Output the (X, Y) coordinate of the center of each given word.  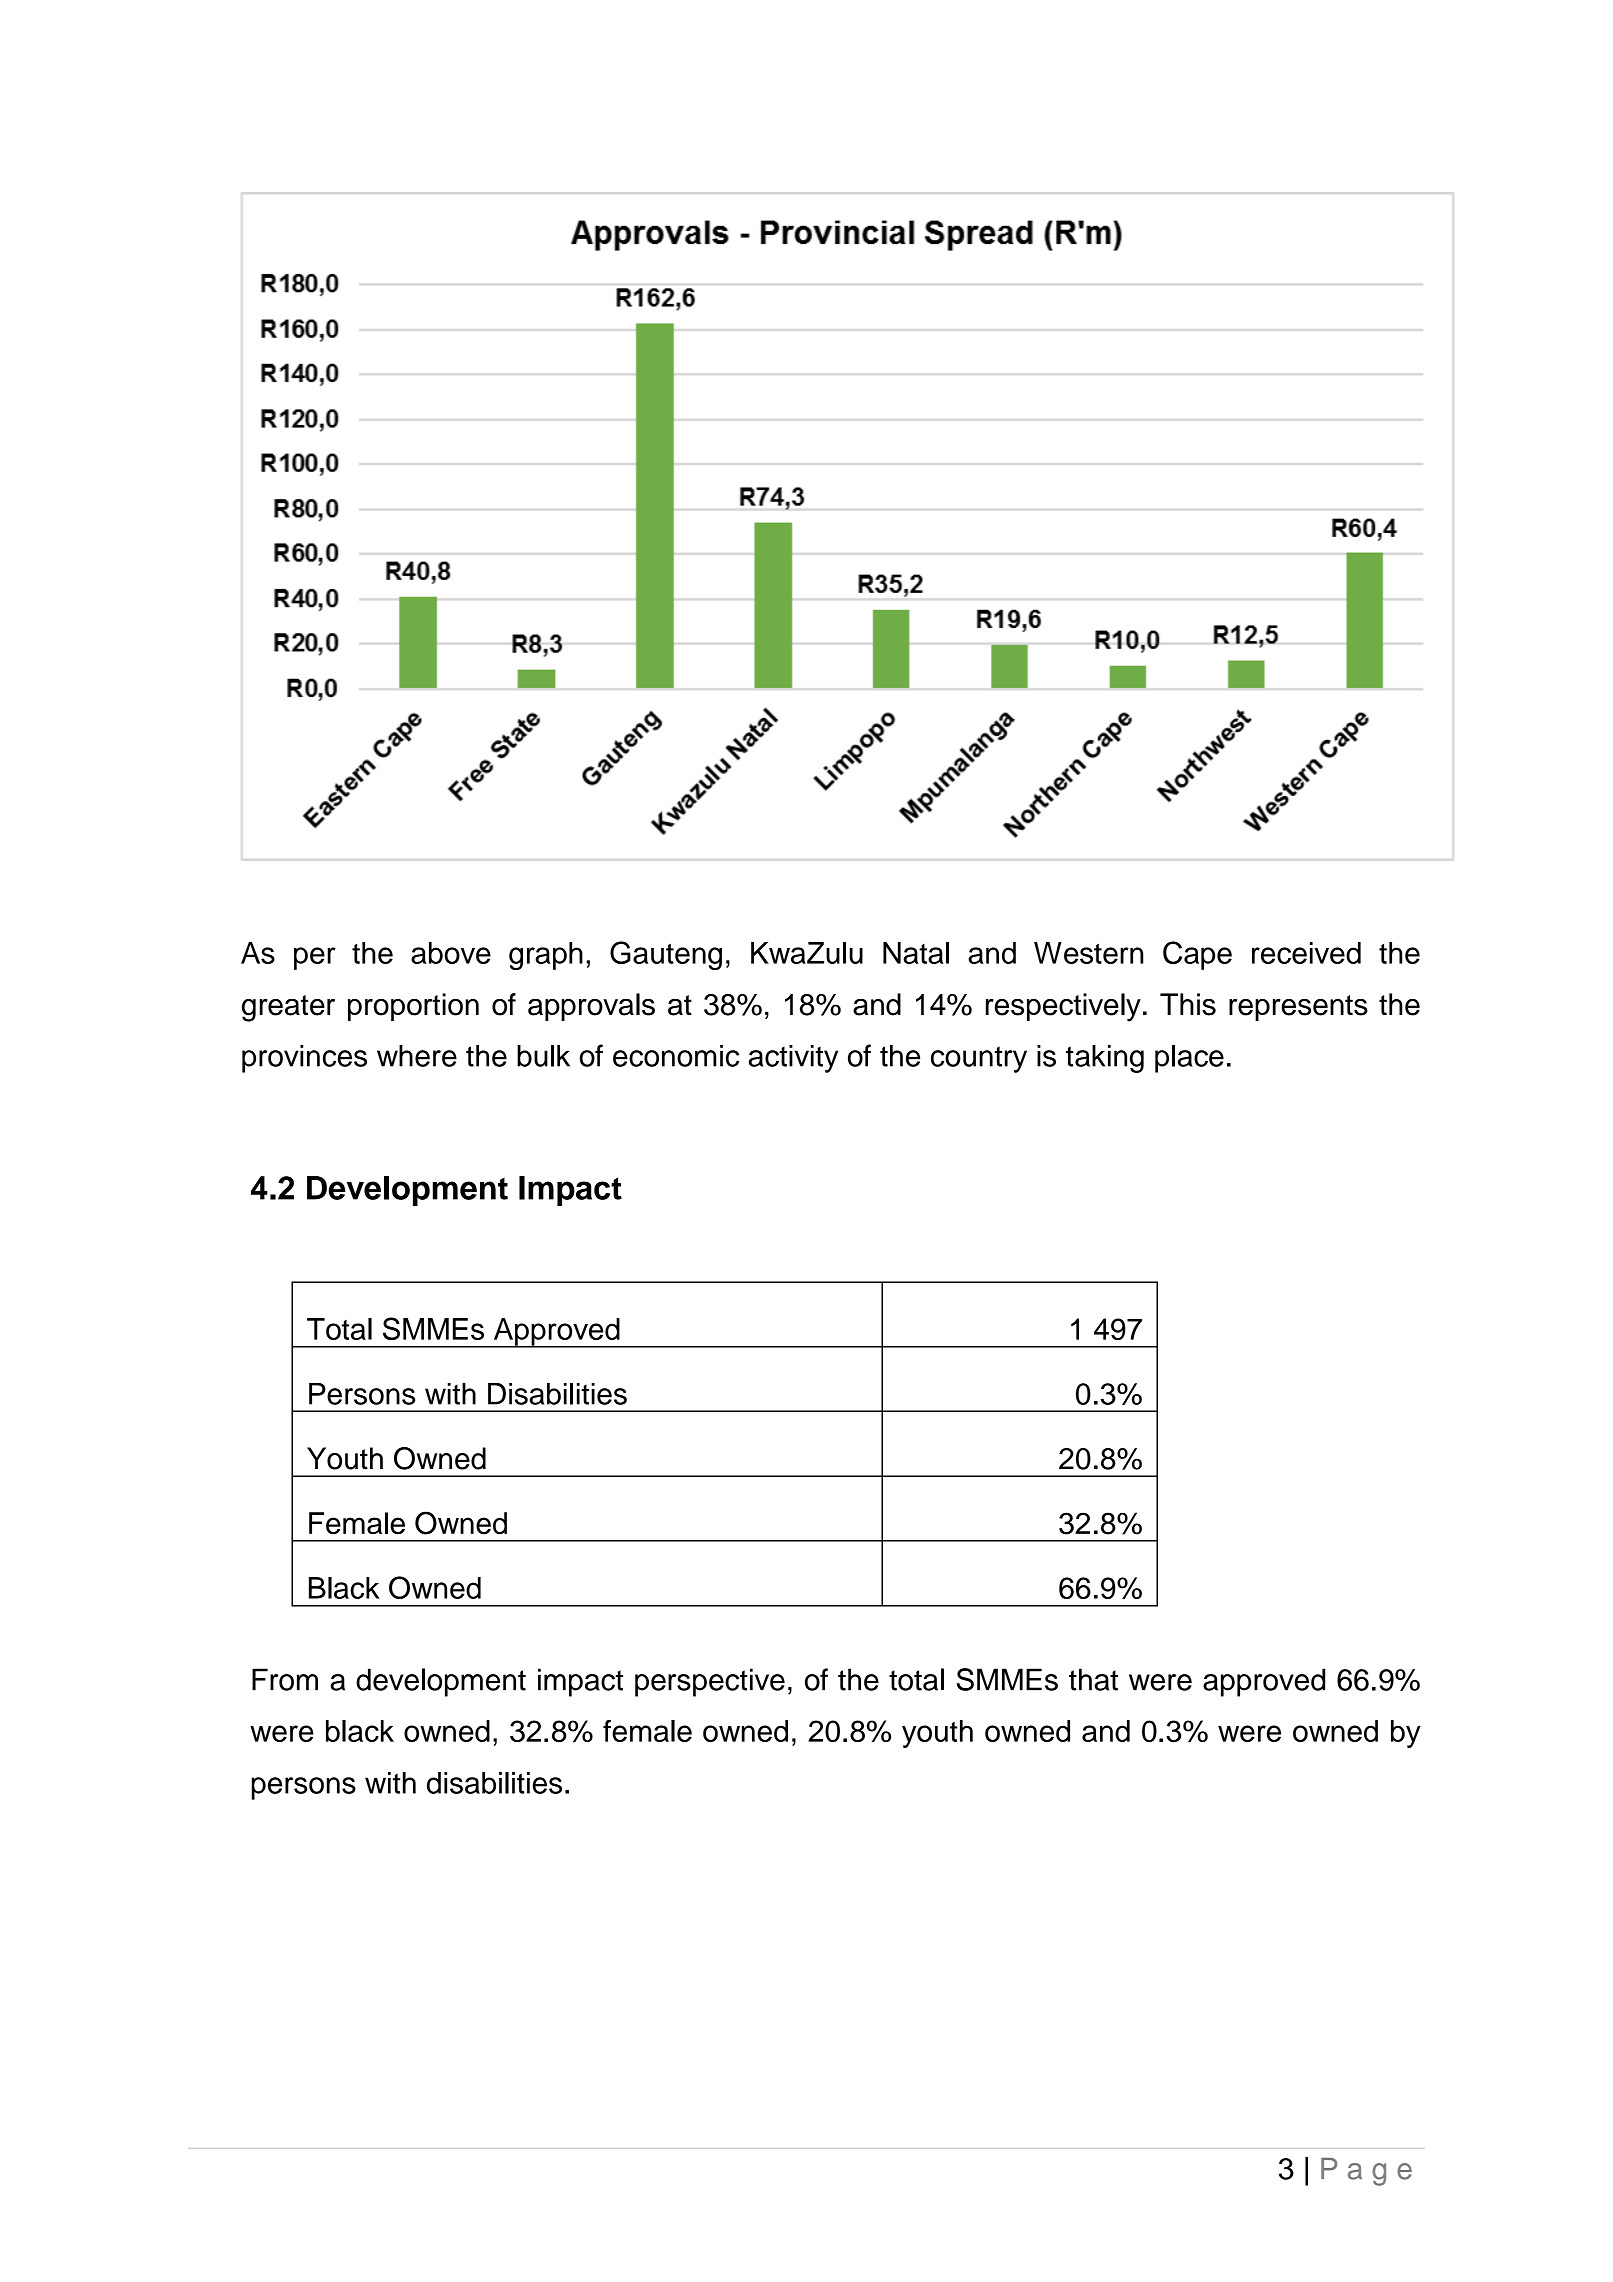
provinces (304, 1059)
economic (676, 1056)
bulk (543, 1056)
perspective (710, 1682)
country (979, 1059)
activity (793, 1059)
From (285, 1679)
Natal (916, 953)
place (1189, 1059)
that (1093, 1679)
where (417, 1056)
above (451, 953)
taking (1105, 1059)
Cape (1197, 955)
